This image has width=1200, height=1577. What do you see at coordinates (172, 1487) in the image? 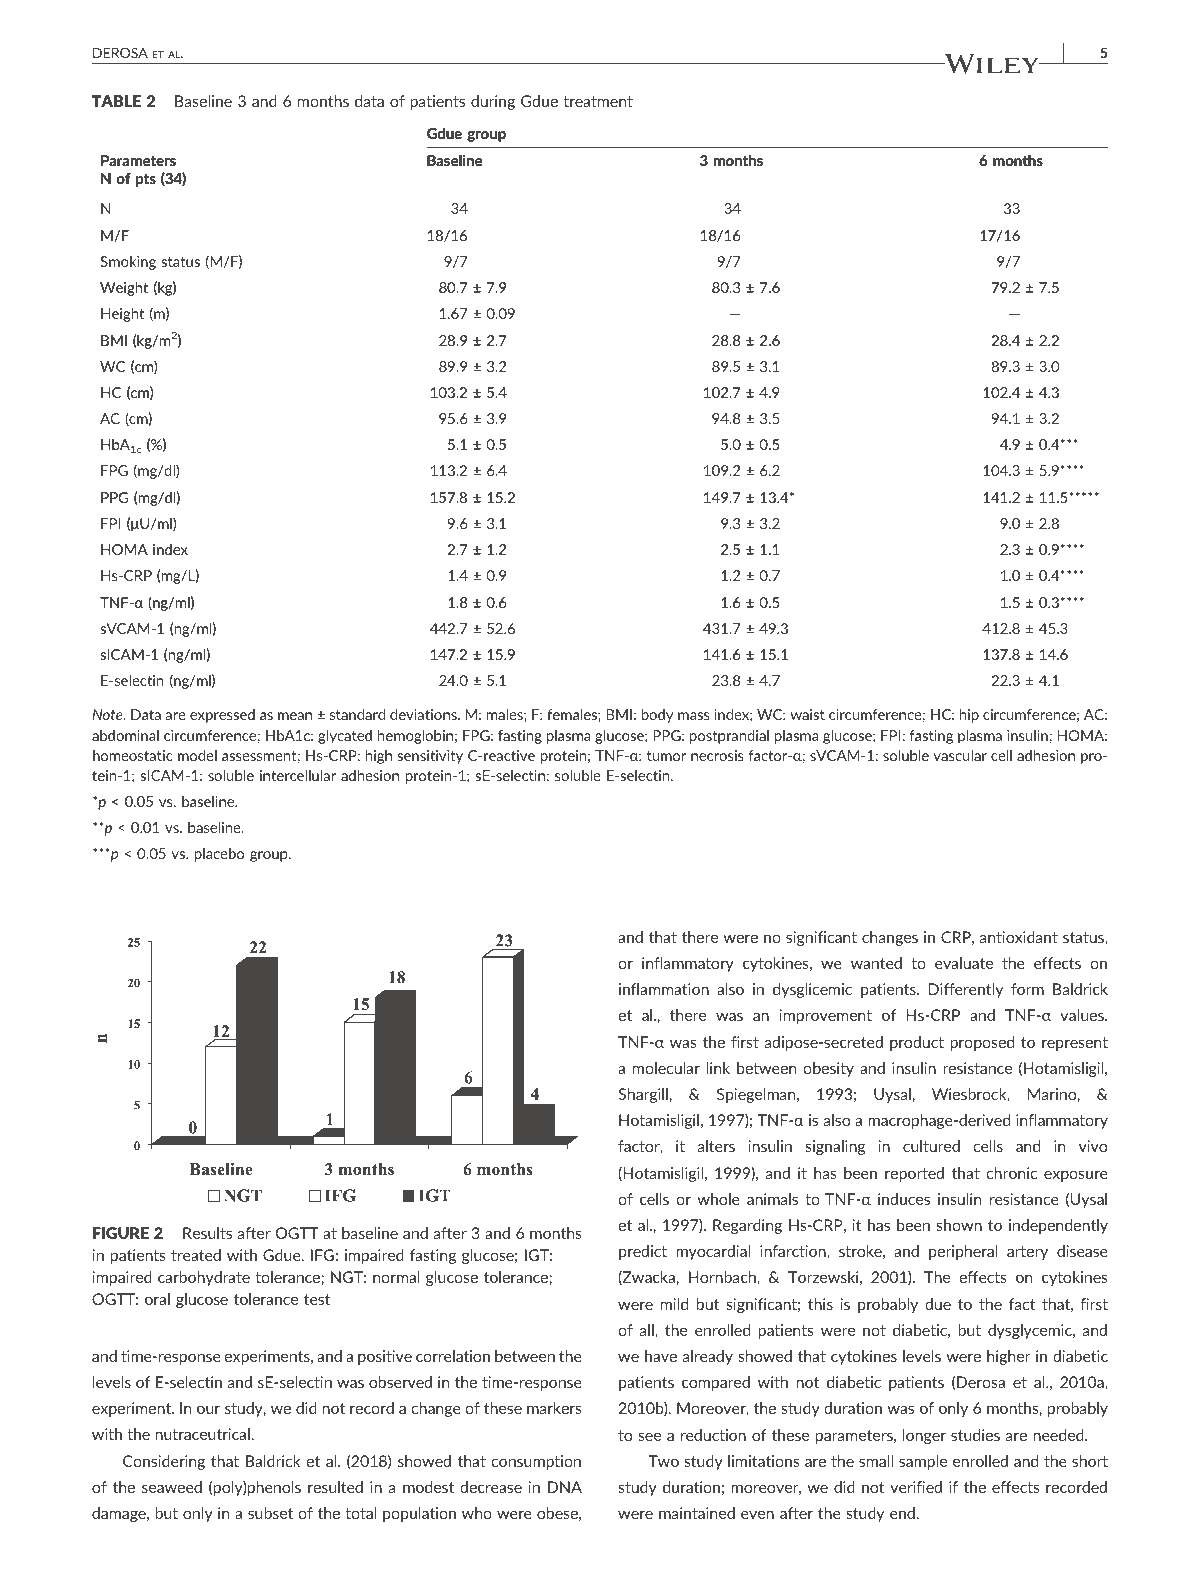
I see `seaweed` at bounding box center [172, 1487].
